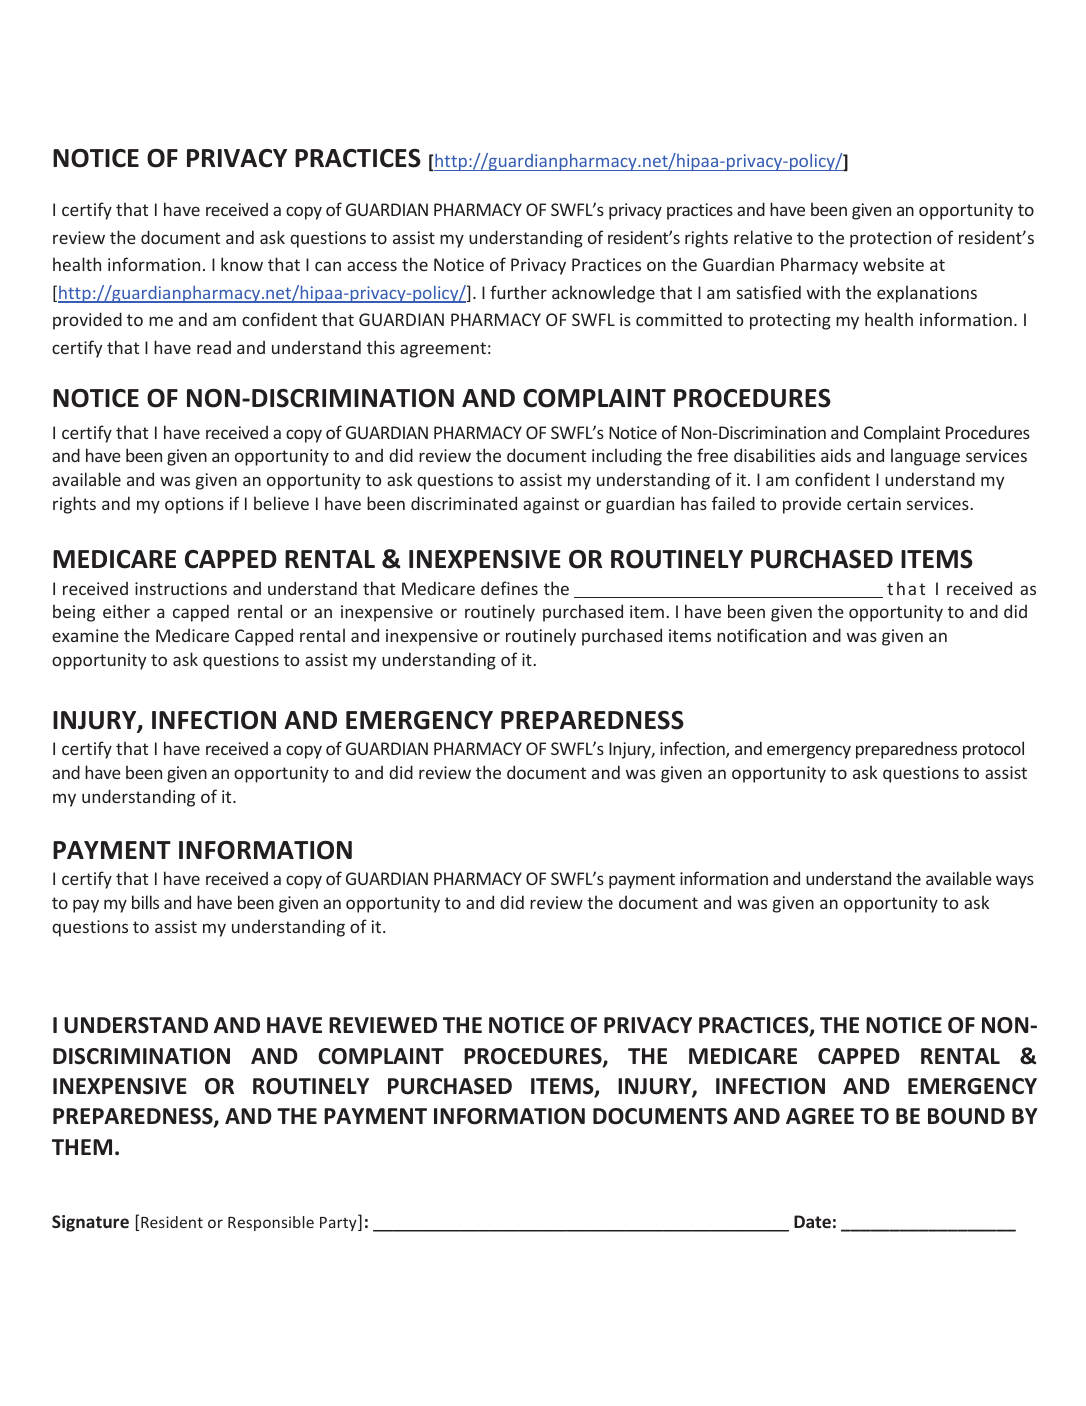  What do you see at coordinates (893, 264) in the page?
I see `website` at bounding box center [893, 264].
